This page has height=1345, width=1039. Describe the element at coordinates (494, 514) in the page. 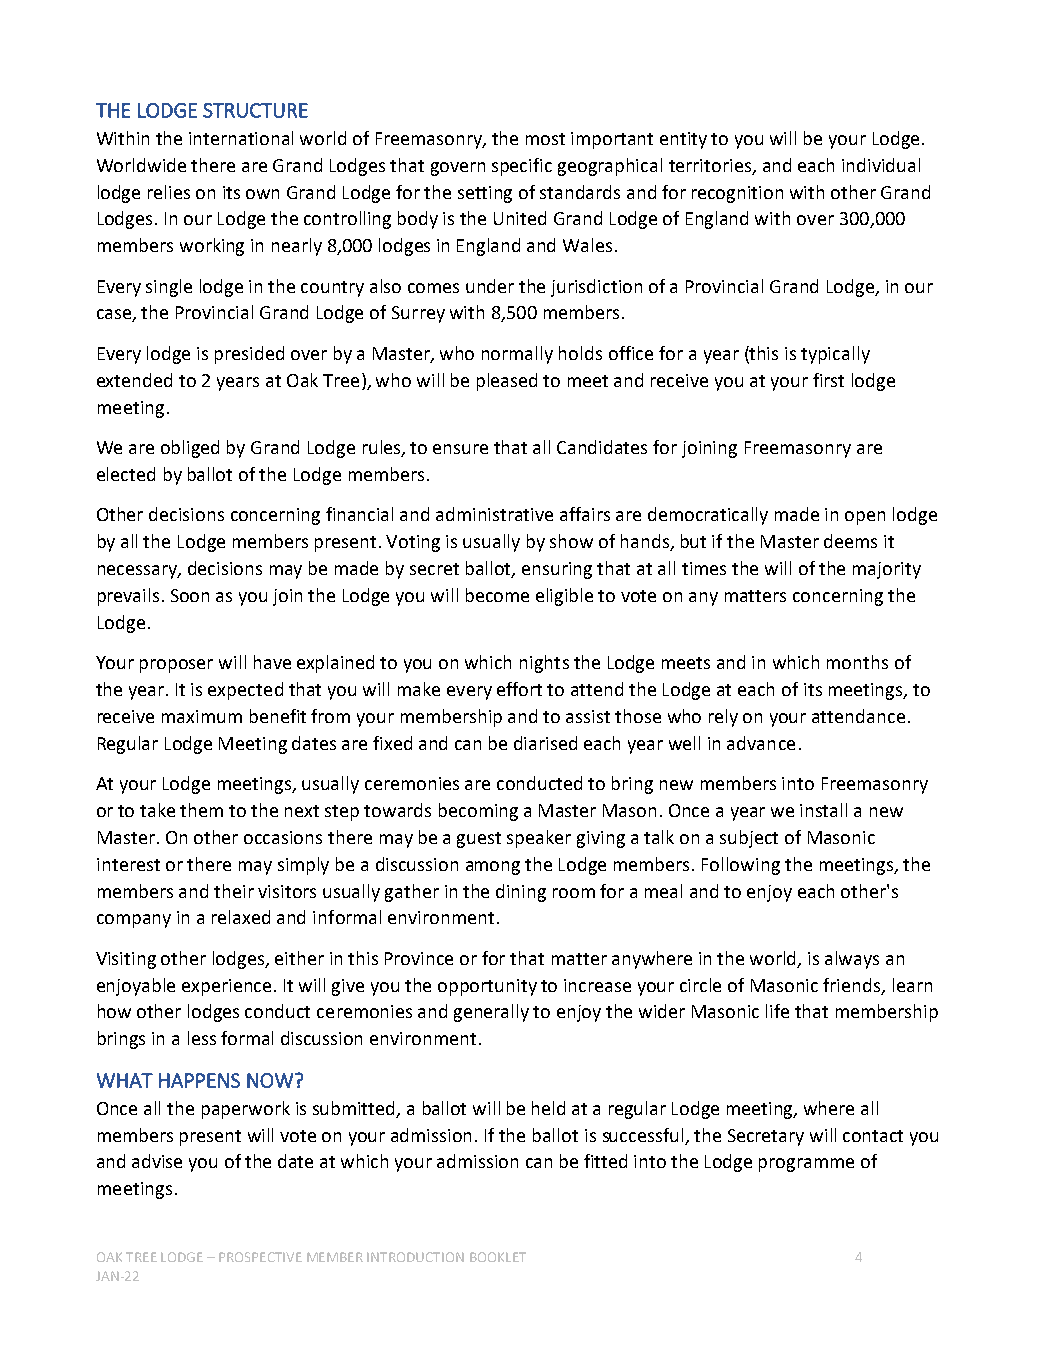

I see `administrative` at that location.
